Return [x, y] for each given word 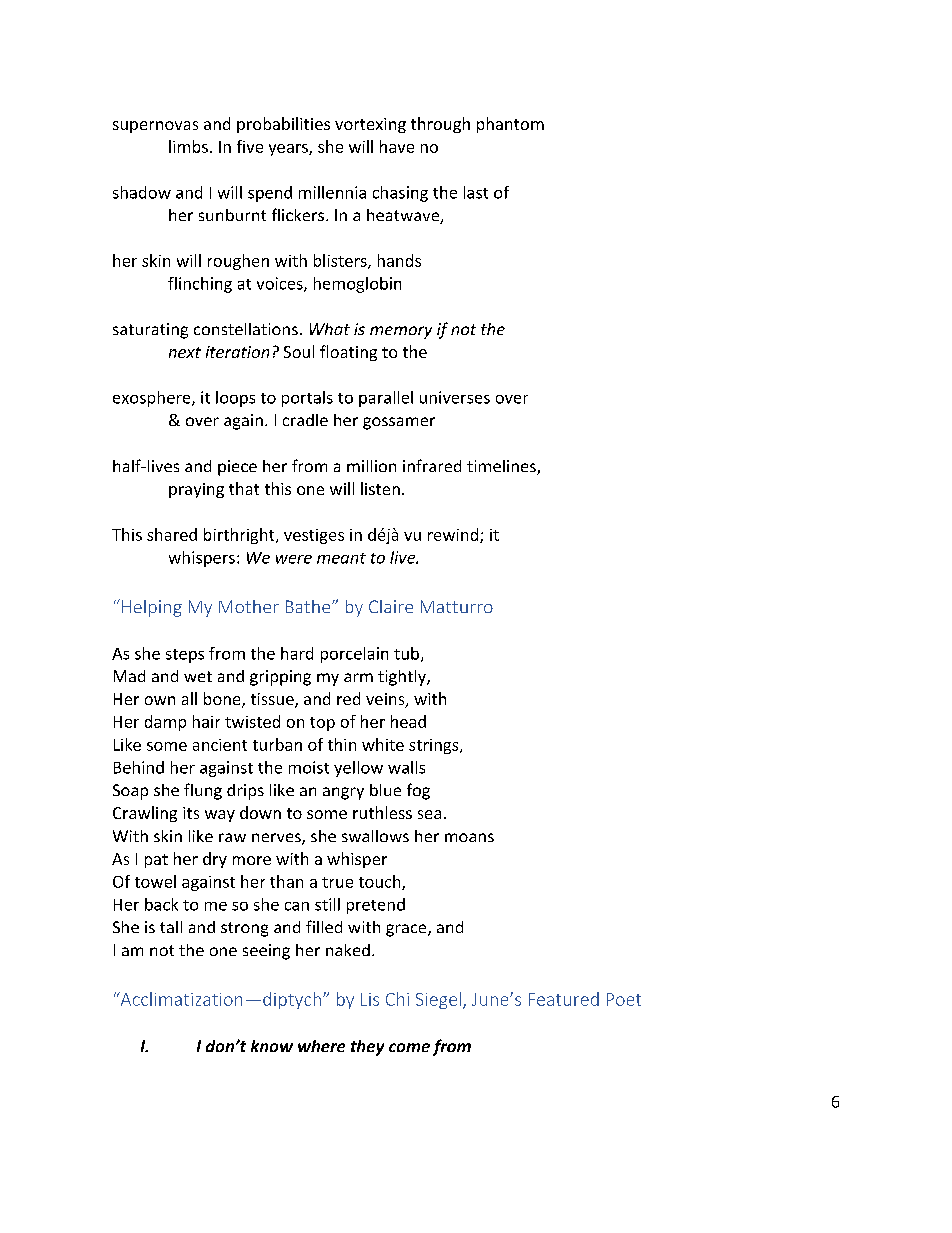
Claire [391, 606]
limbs [188, 146]
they [367, 1048]
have [397, 146]
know [272, 1046]
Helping [152, 608]
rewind [454, 535]
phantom [510, 125]
